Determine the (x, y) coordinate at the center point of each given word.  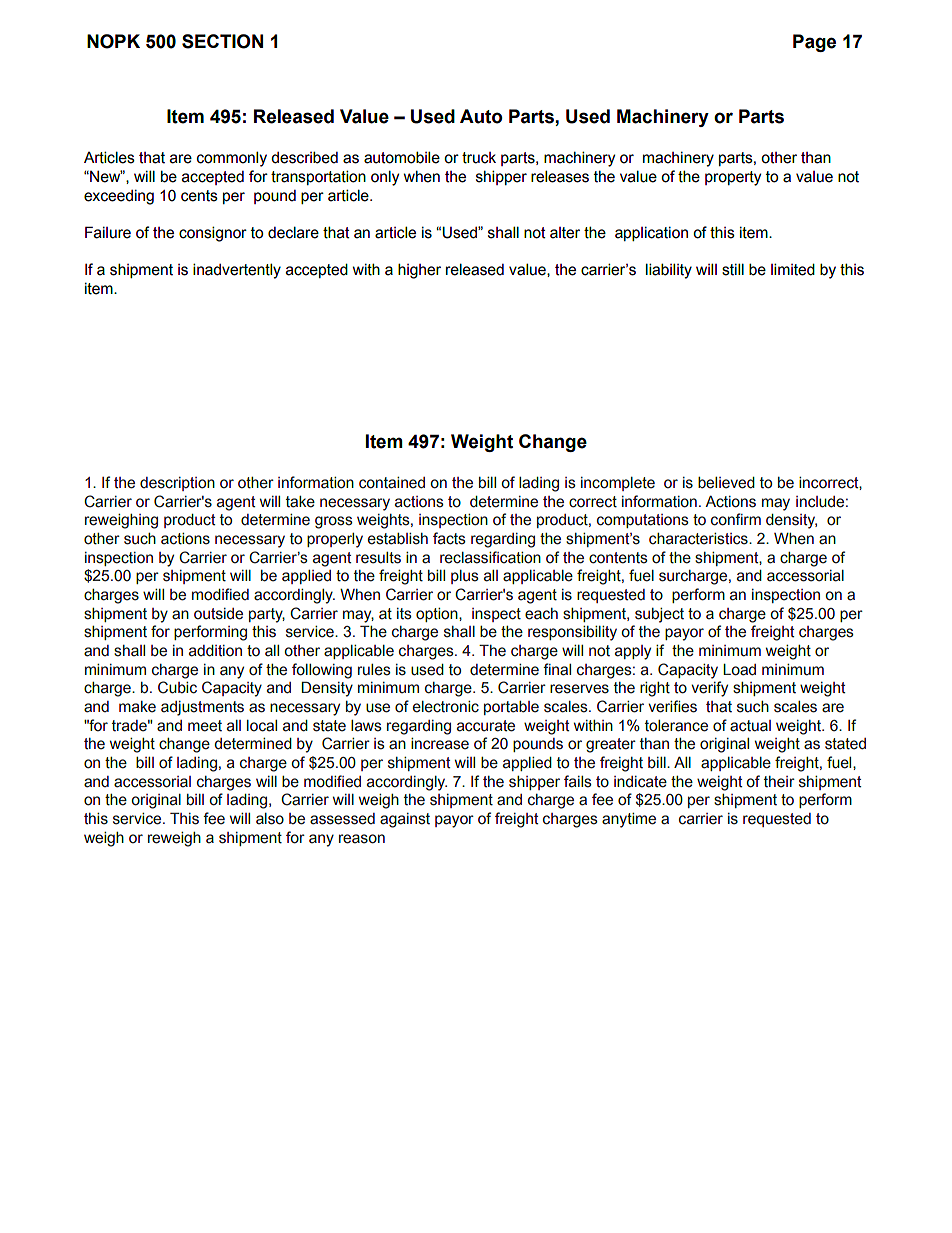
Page (814, 43)
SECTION (222, 41)
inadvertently (237, 271)
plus (465, 577)
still (733, 269)
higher (419, 271)
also (270, 819)
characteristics (699, 539)
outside (218, 614)
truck (479, 158)
